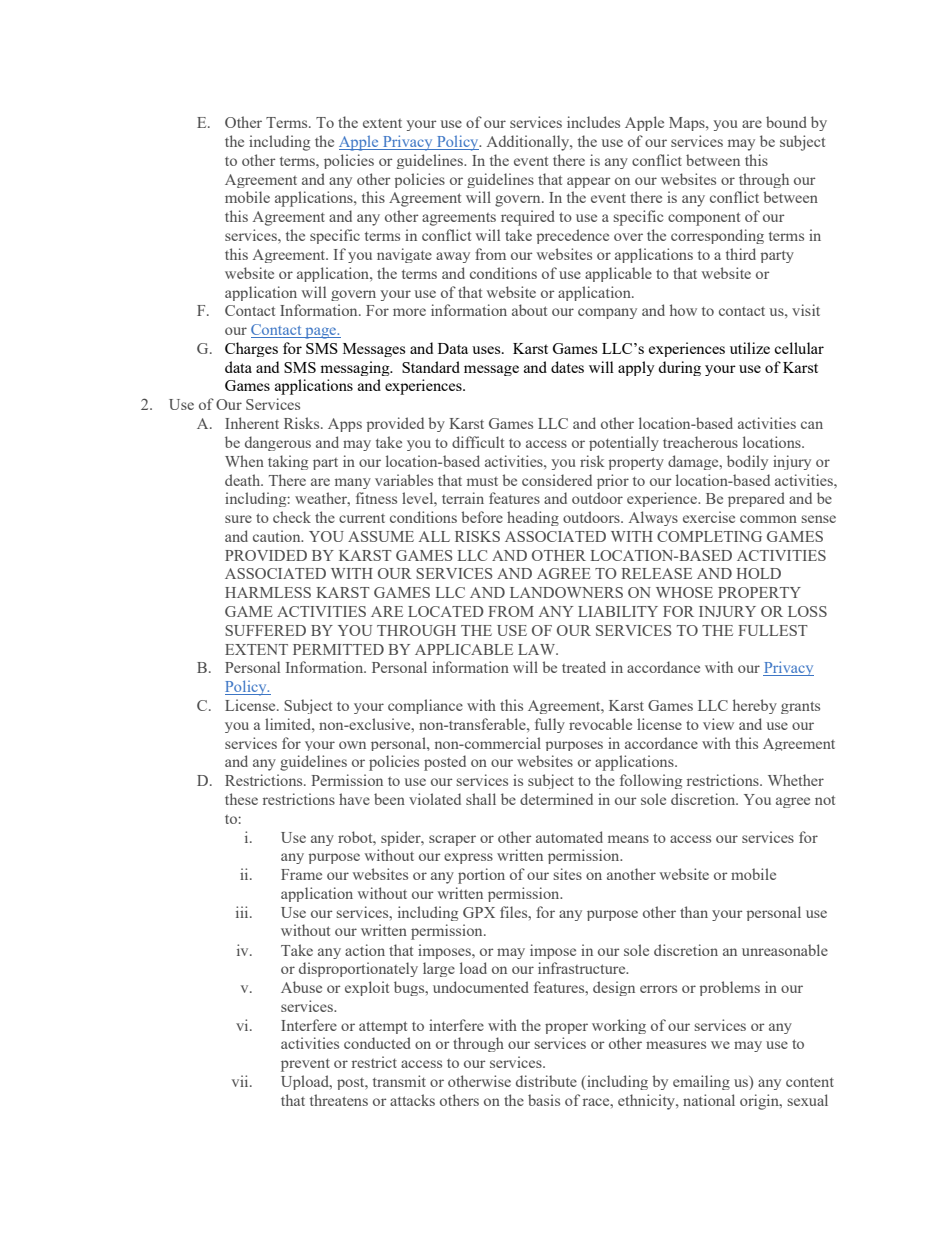 The height and width of the screenshot is (1233, 952). What do you see at coordinates (750, 348) in the screenshot?
I see `utilize` at bounding box center [750, 348].
